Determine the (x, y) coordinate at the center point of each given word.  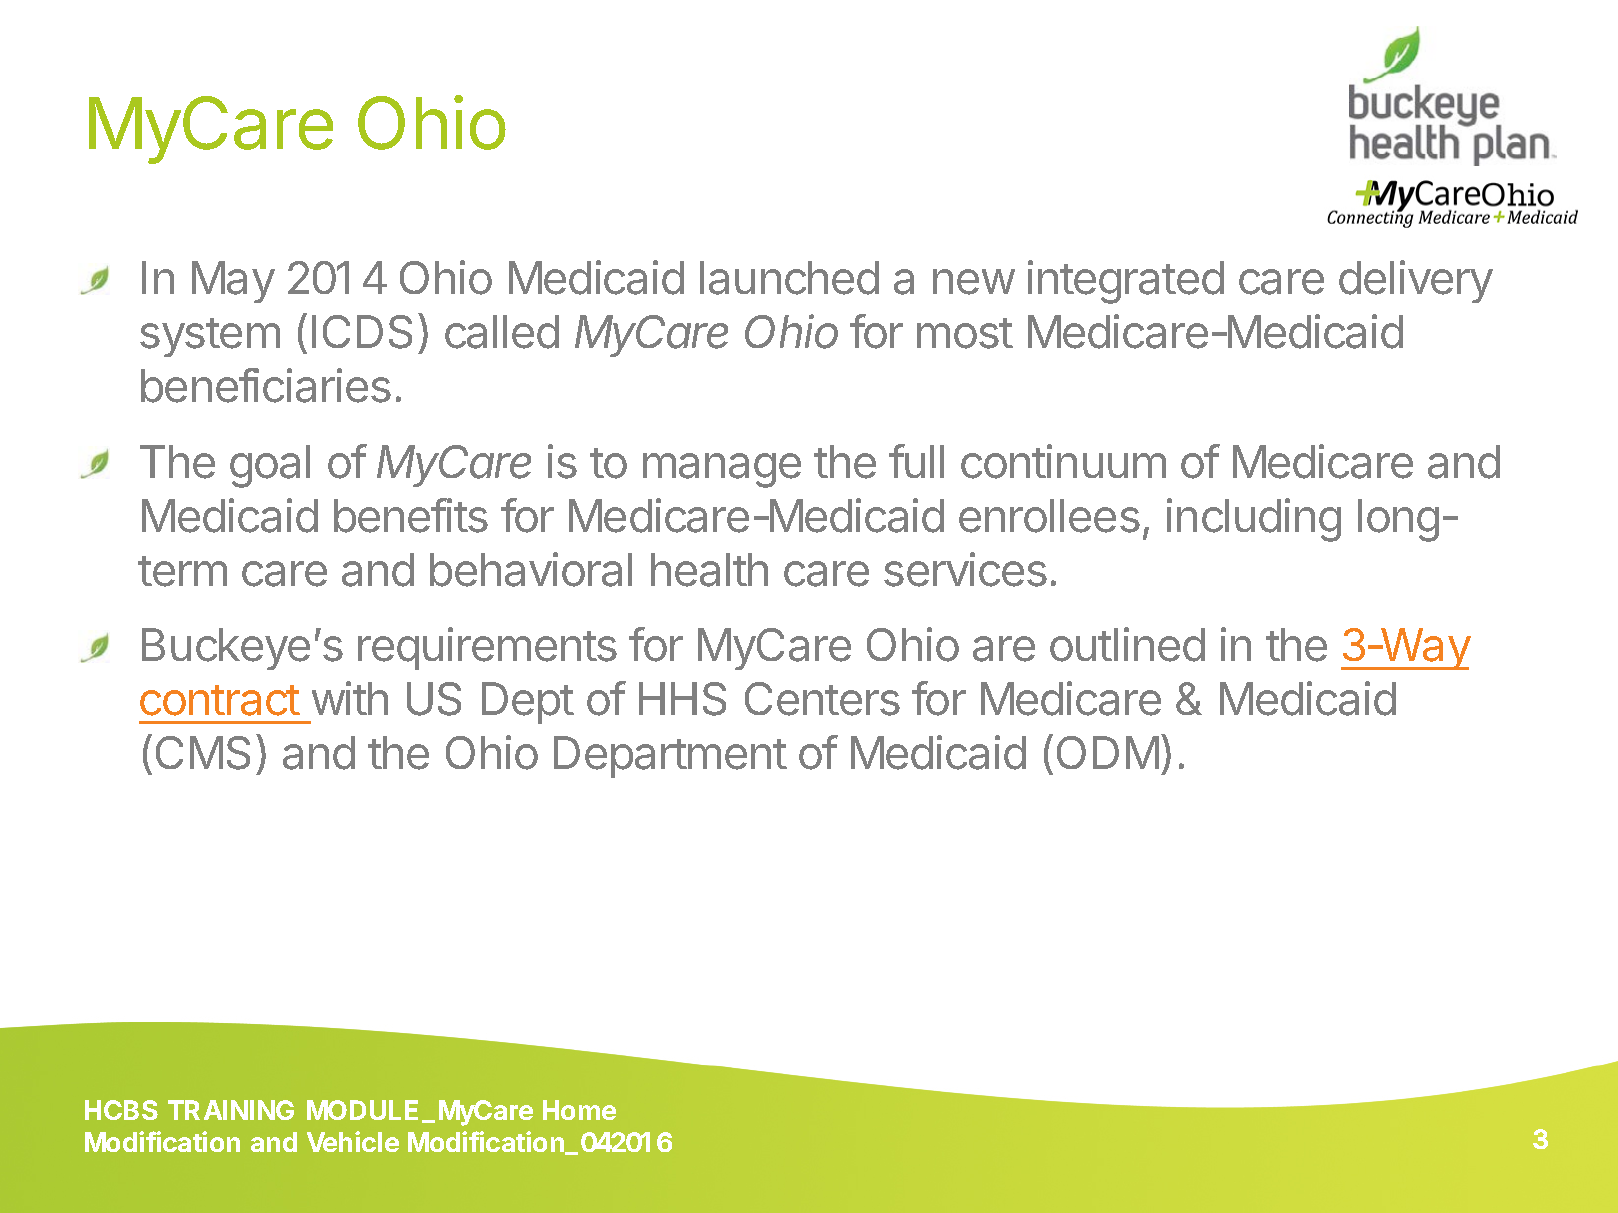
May (233, 282)
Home (579, 1110)
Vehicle (353, 1141)
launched (789, 278)
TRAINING (231, 1110)
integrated (1126, 282)
